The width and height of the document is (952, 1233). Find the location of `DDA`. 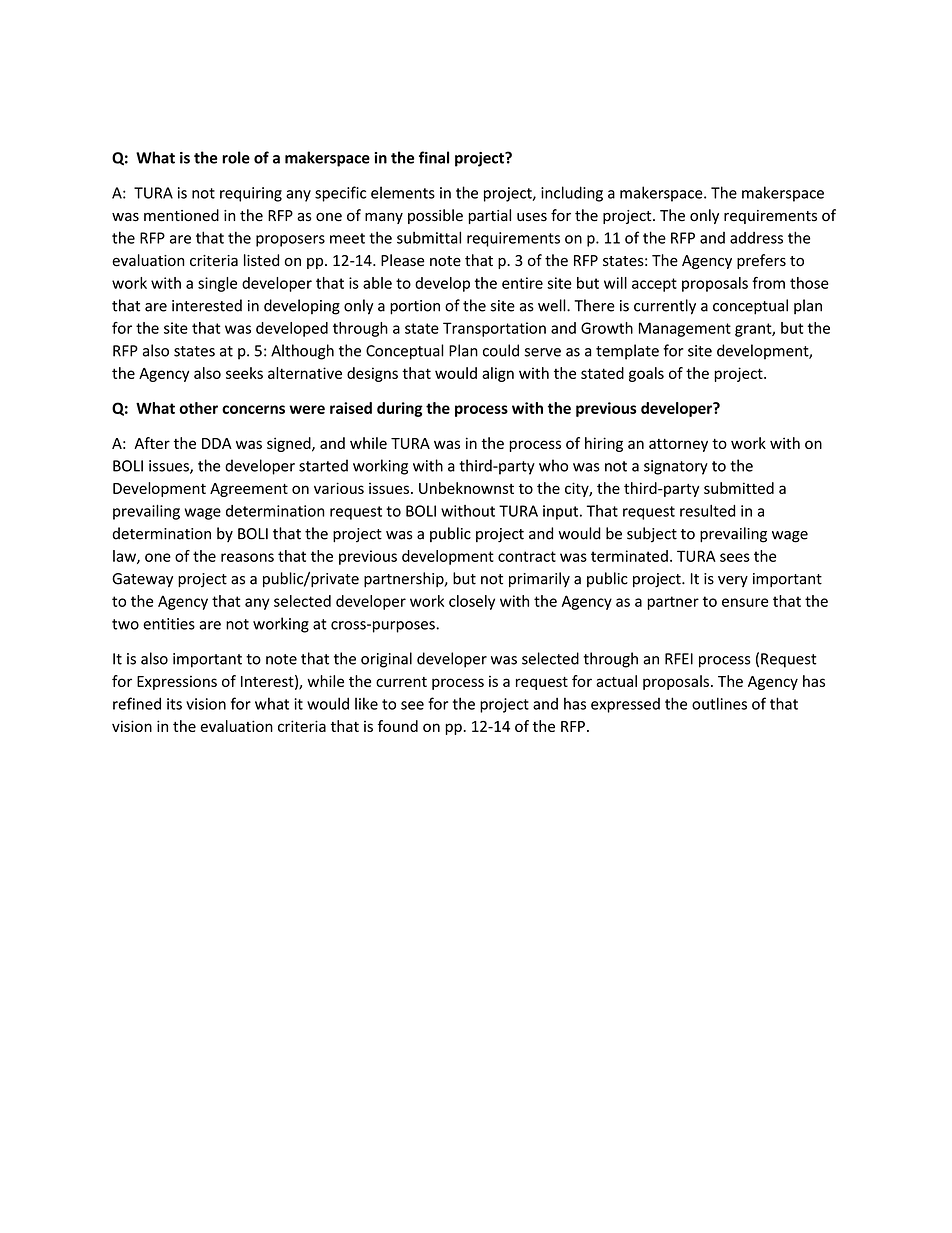

DDA is located at coordinates (217, 443).
